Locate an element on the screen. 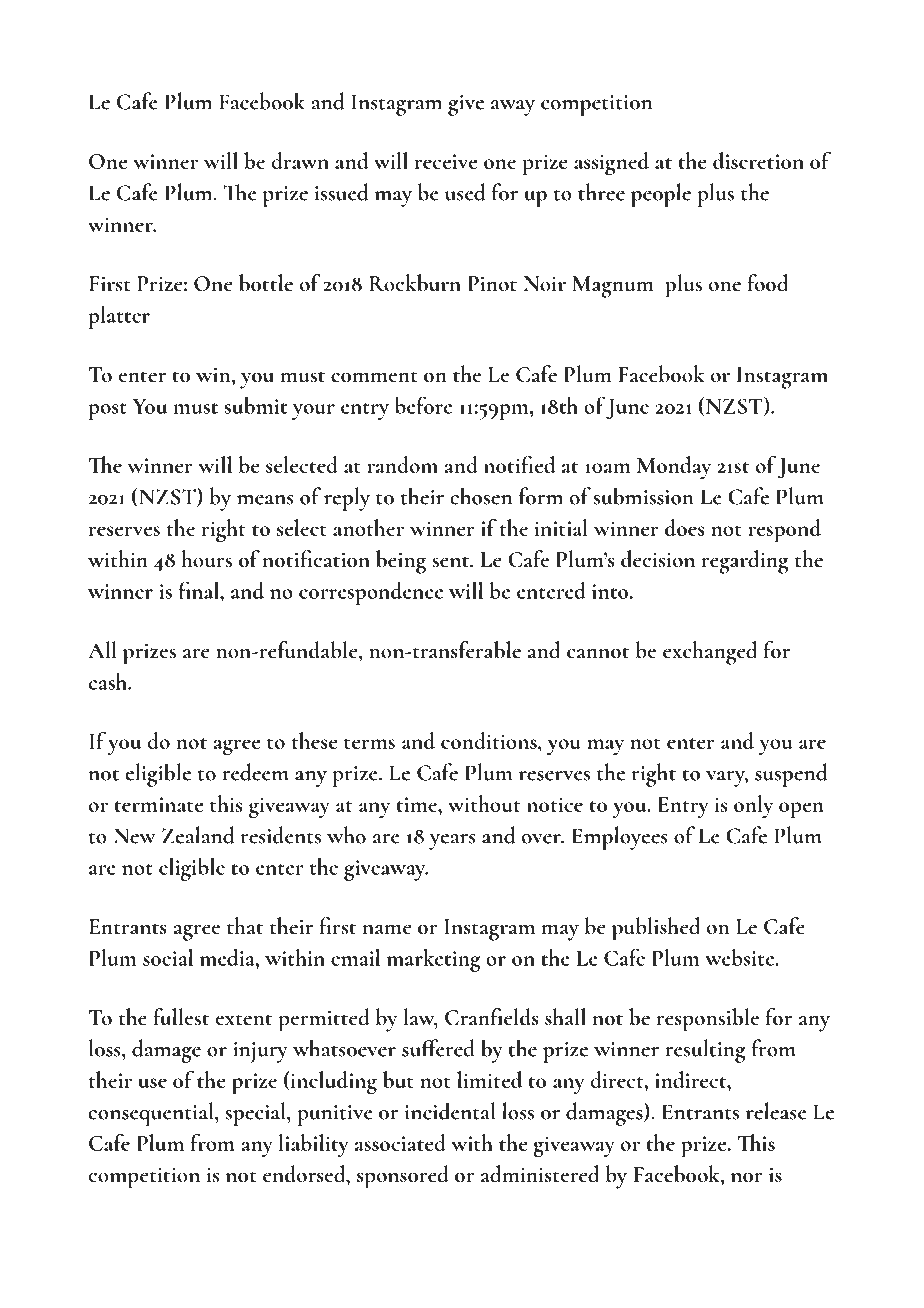 This screenshot has height=1308, width=924. only is located at coordinates (753, 807).
